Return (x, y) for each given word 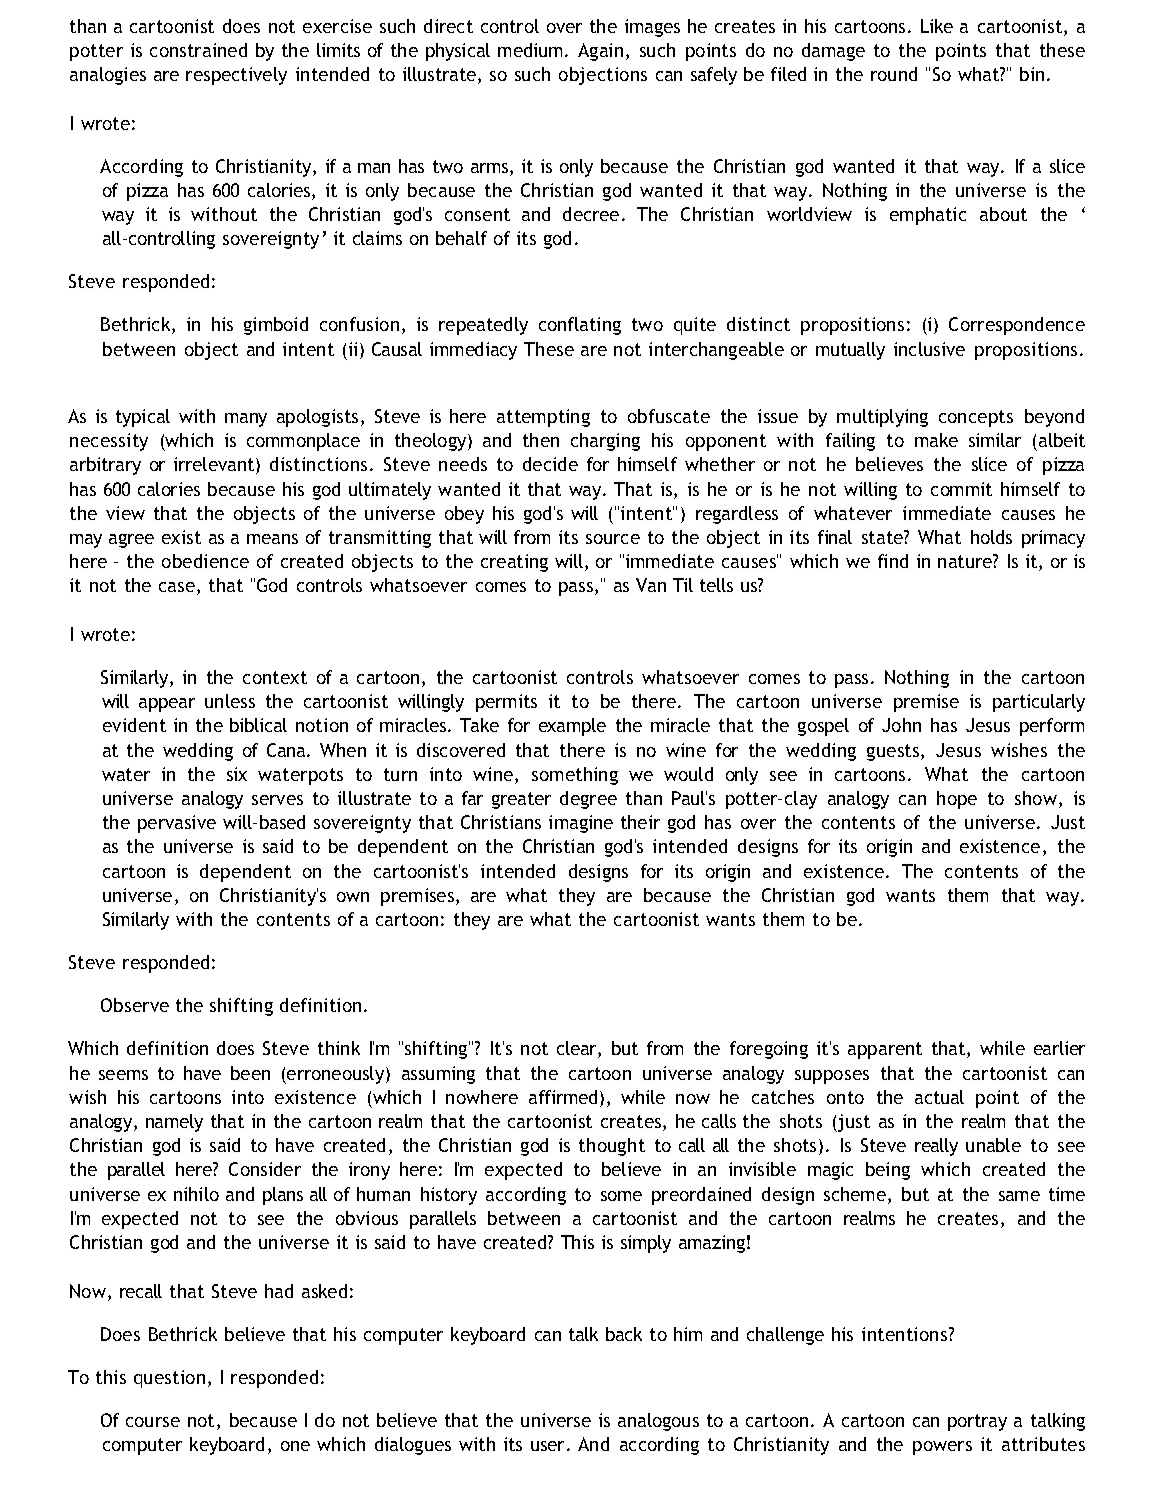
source (613, 539)
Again (600, 52)
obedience (205, 561)
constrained (198, 50)
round (894, 74)
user (549, 1446)
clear (578, 1049)
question (169, 1379)
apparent (885, 1050)
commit (961, 489)
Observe (135, 1005)
